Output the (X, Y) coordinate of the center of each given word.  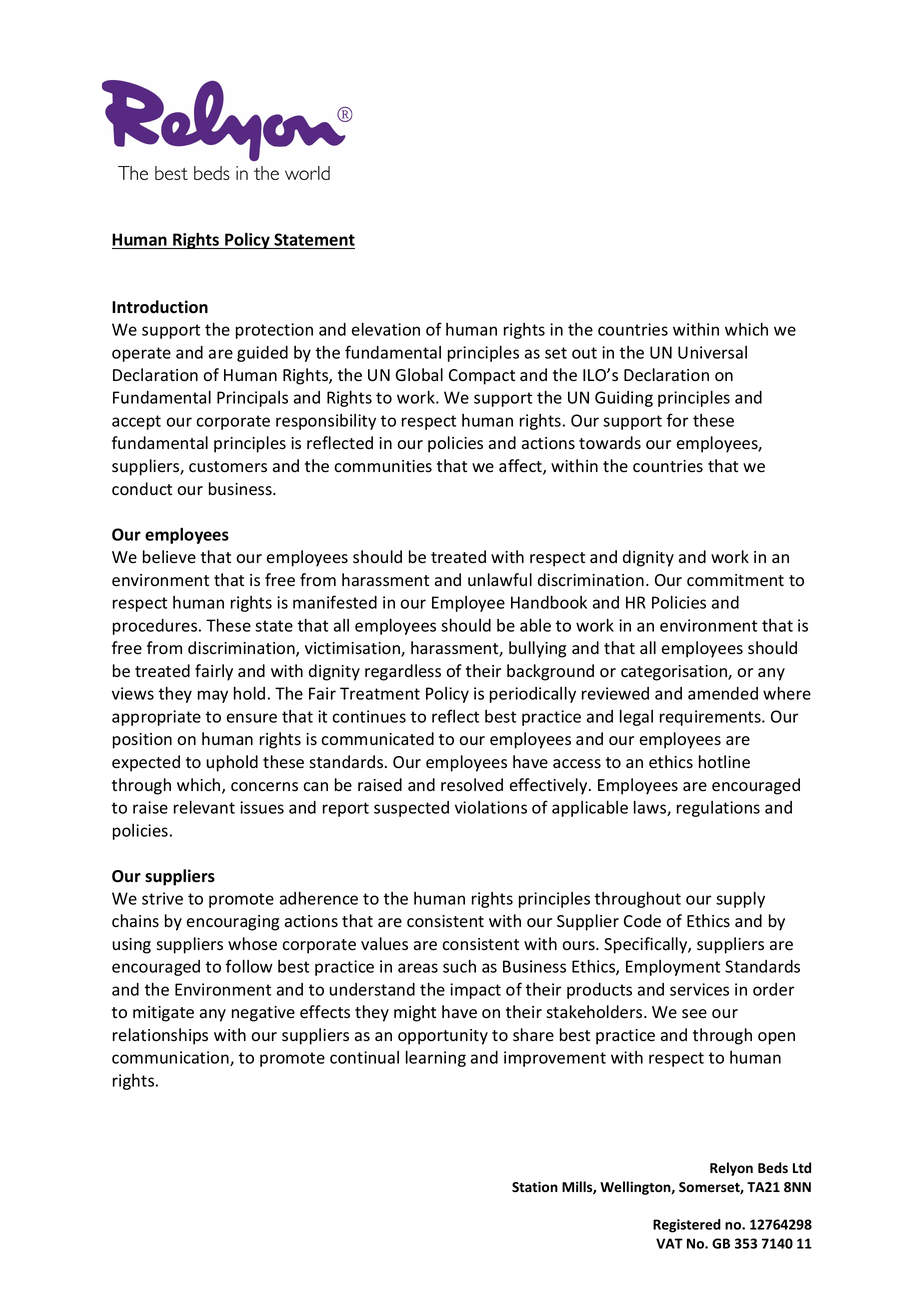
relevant (204, 807)
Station (535, 1186)
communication (171, 1058)
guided (262, 354)
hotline (724, 762)
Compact (482, 377)
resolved (472, 785)
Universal (712, 352)
